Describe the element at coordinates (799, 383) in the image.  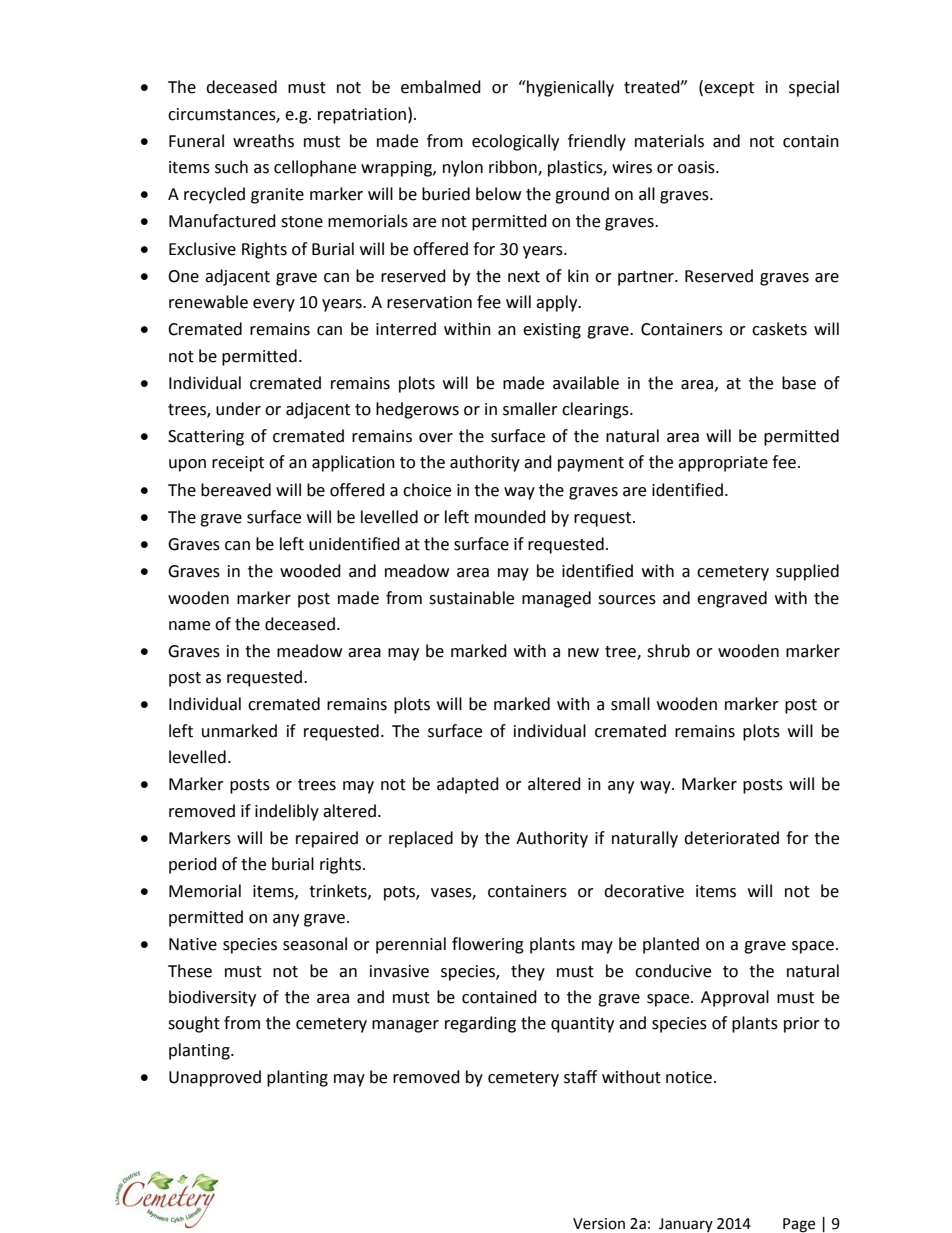
I see `base` at that location.
